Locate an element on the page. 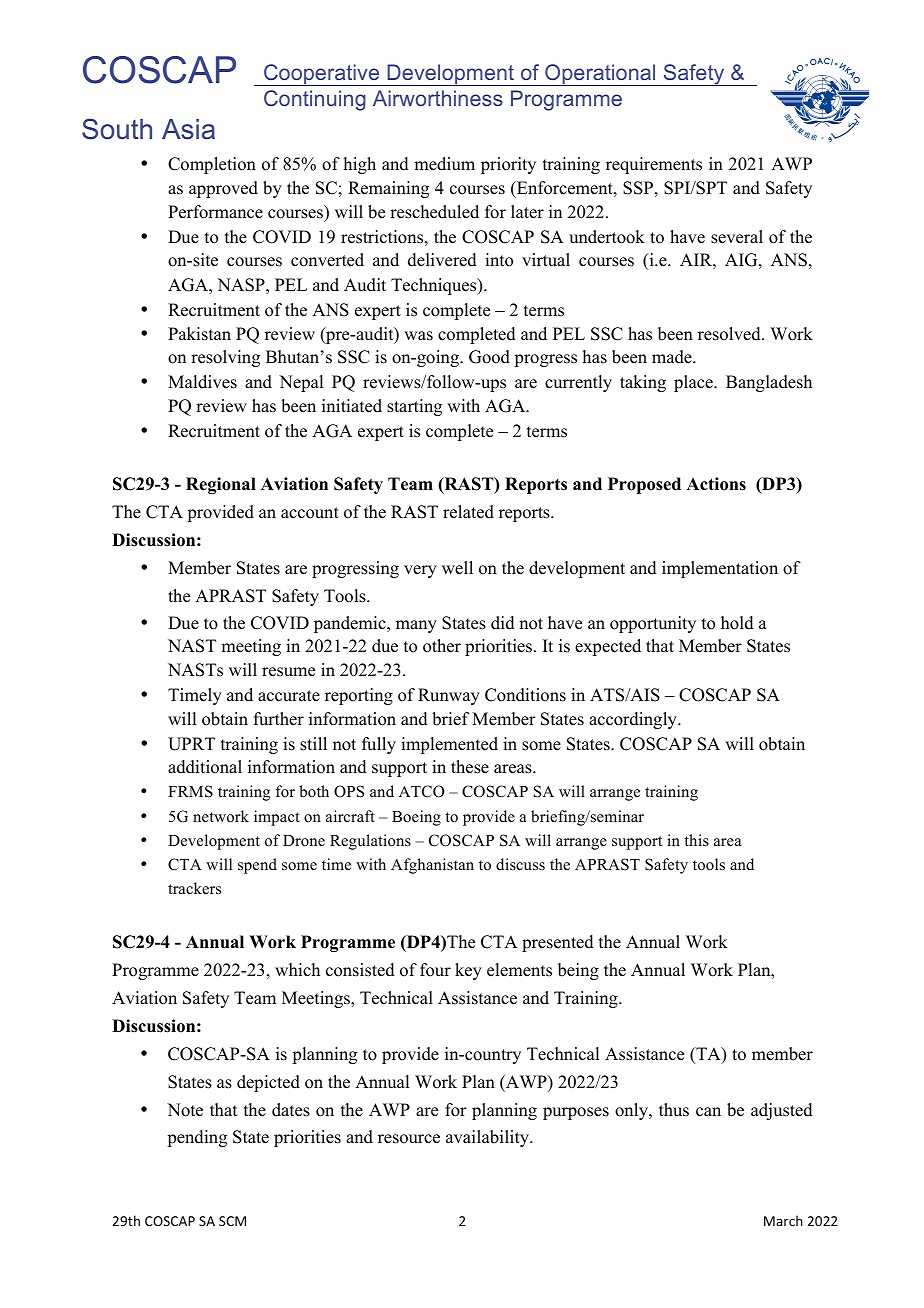  availability is located at coordinates (488, 1138).
